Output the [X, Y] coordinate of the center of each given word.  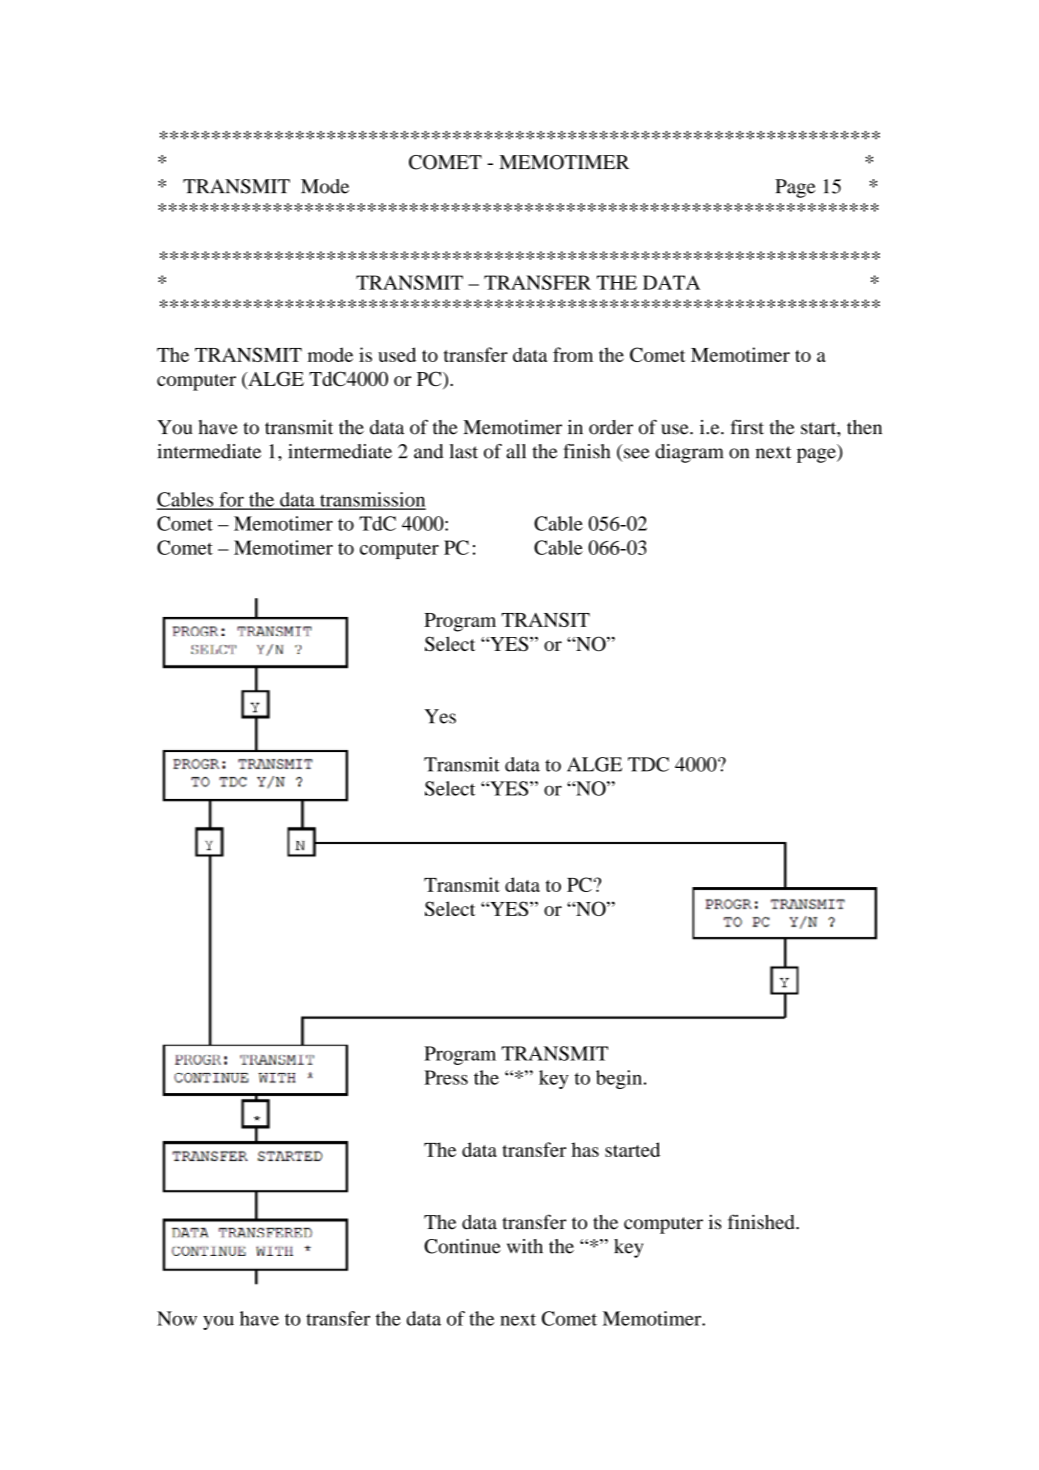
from [573, 354]
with [525, 1246]
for [231, 500]
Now [177, 1318]
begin [620, 1079]
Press [446, 1077]
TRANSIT [545, 619]
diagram [689, 453]
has [585, 1149]
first [747, 427]
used [397, 354]
